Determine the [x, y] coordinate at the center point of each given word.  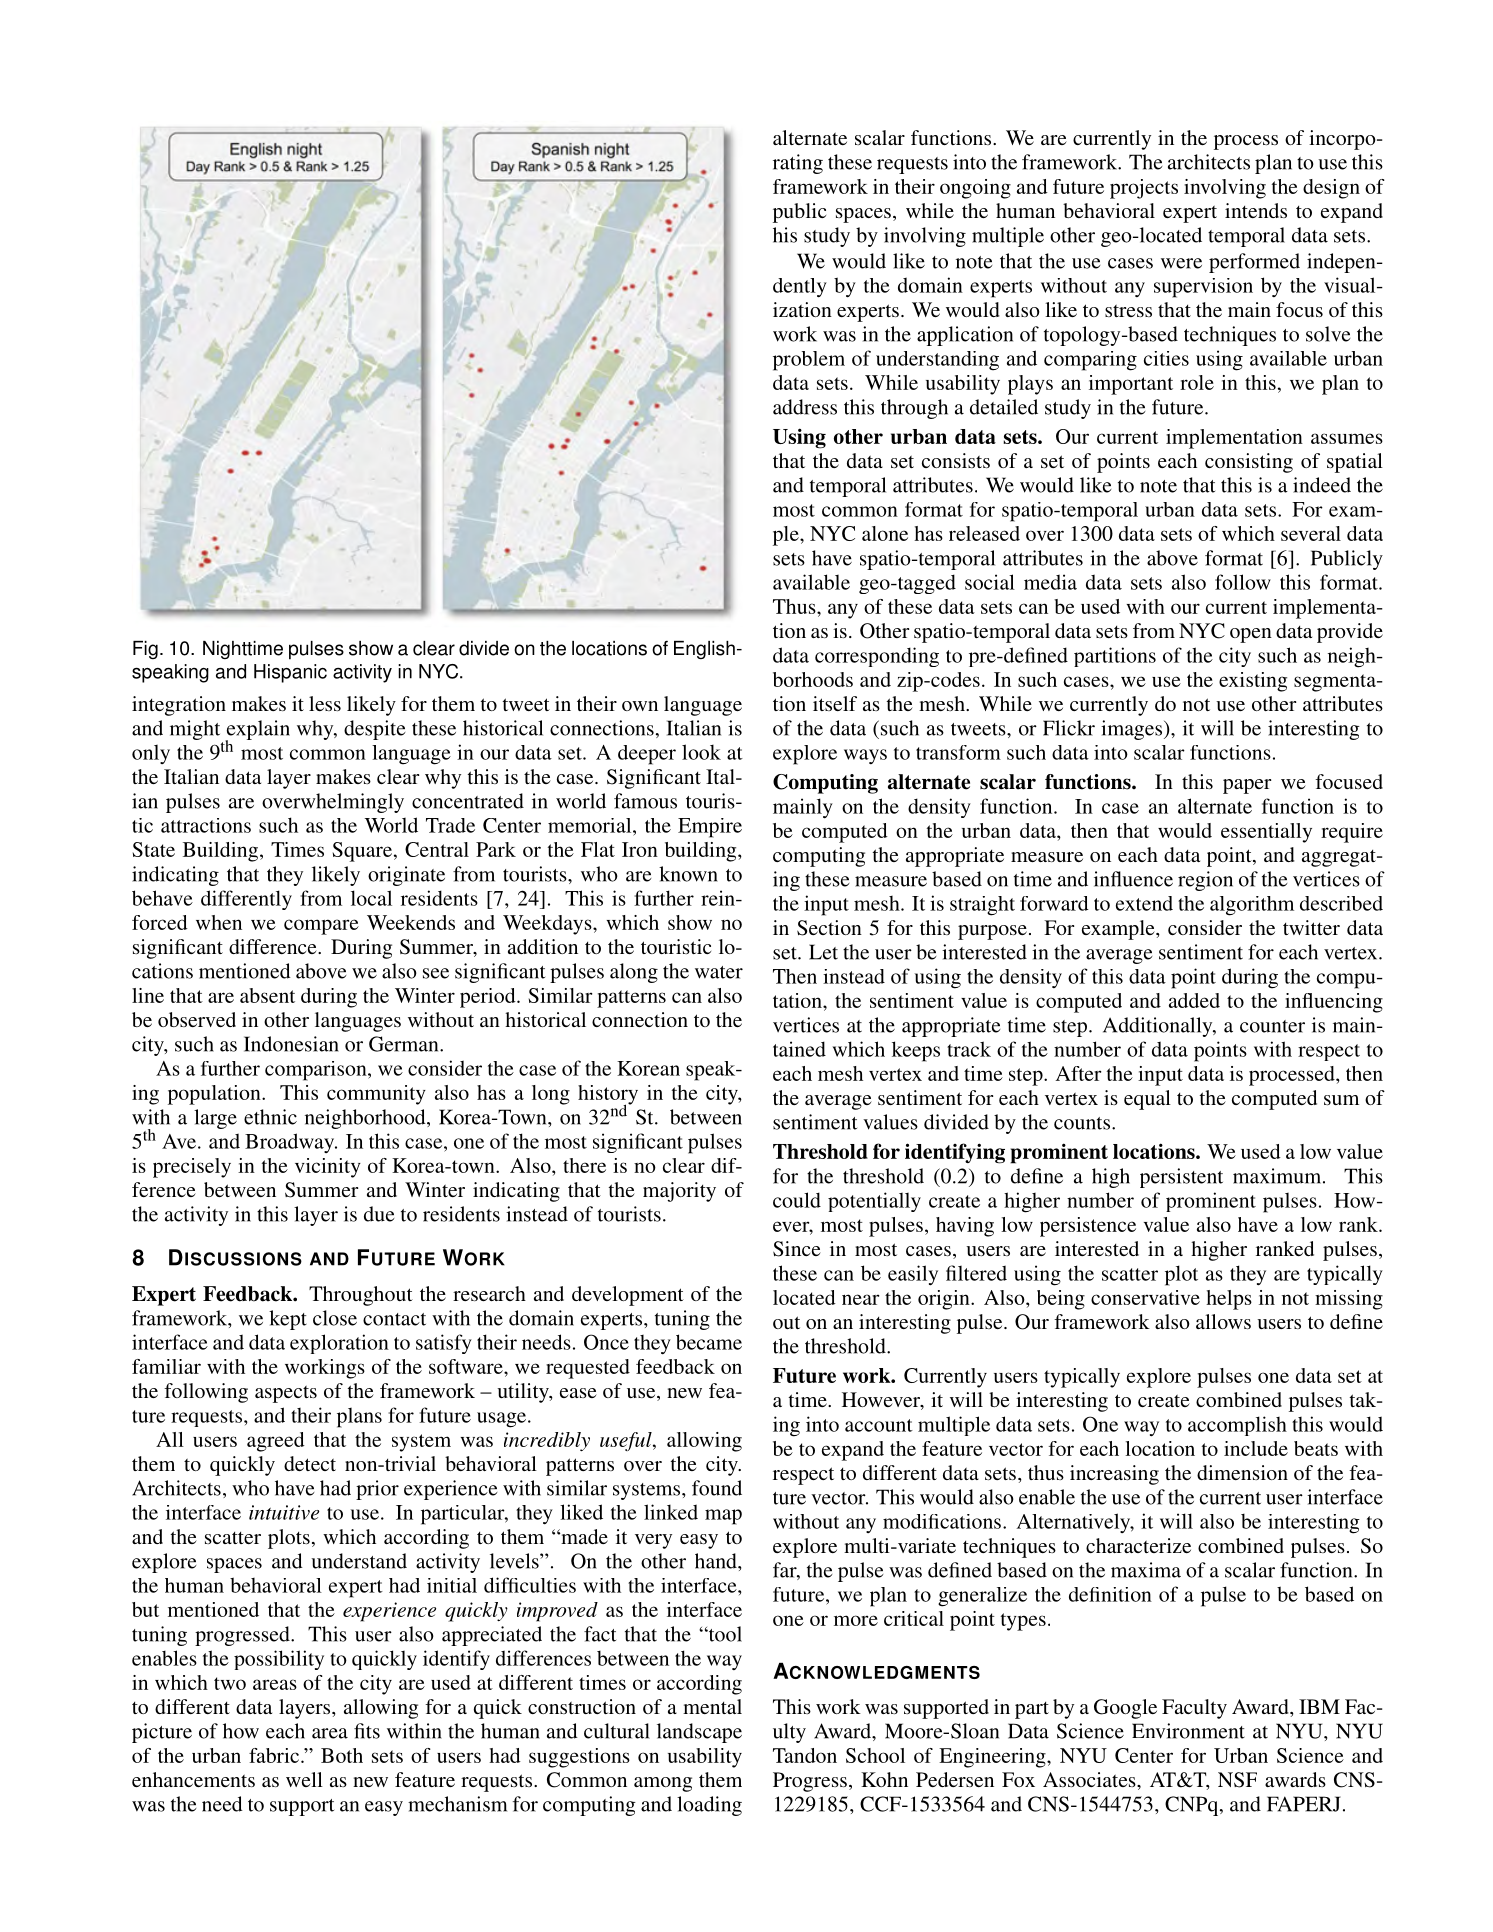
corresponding [877, 657]
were [1181, 263]
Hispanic [290, 673]
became [709, 1342]
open [1251, 635]
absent [267, 995]
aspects [286, 1394]
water [719, 972]
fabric [274, 1755]
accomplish [1237, 1426]
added [1194, 1000]
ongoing [975, 189]
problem [809, 361]
